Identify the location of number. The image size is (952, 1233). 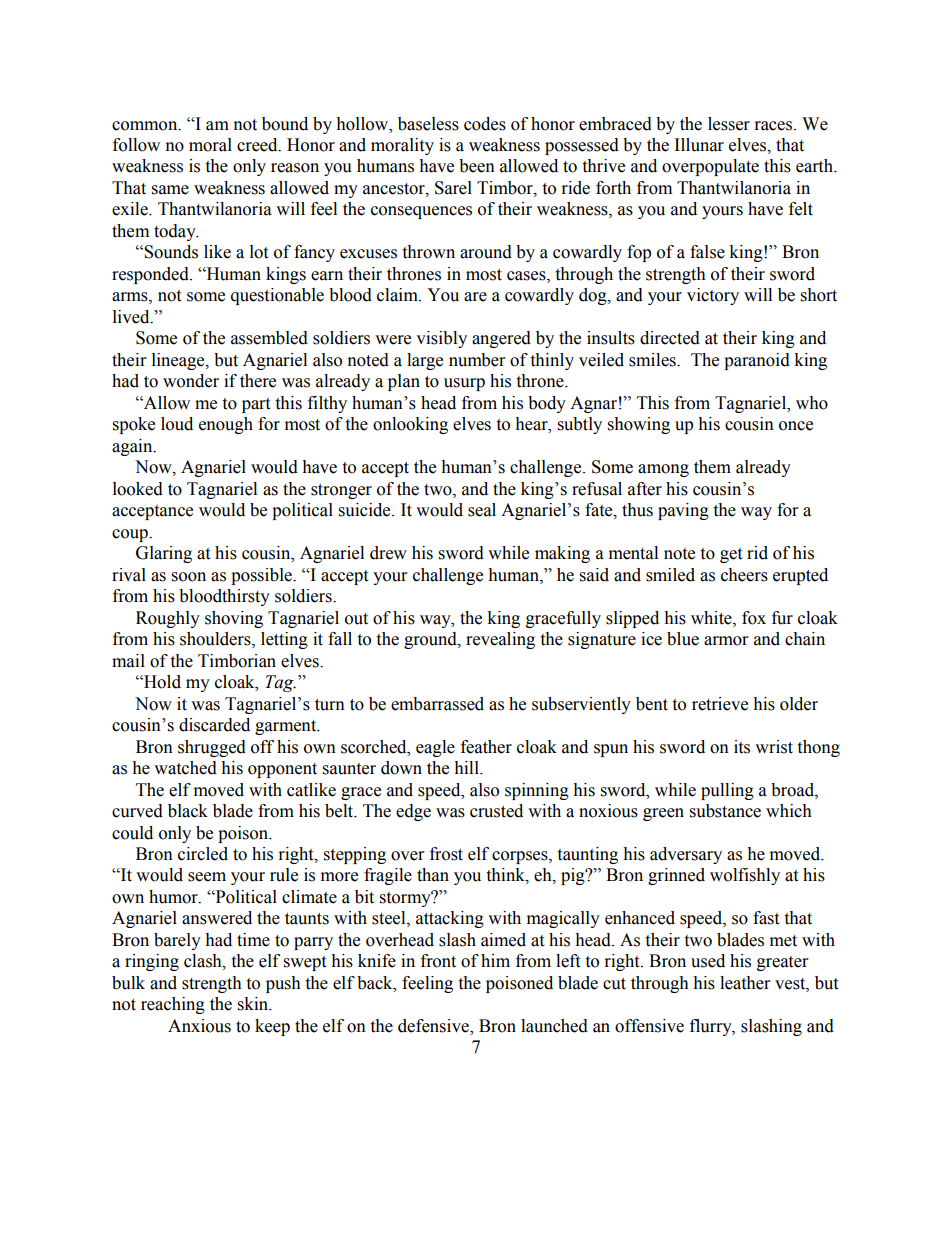
(477, 360).
